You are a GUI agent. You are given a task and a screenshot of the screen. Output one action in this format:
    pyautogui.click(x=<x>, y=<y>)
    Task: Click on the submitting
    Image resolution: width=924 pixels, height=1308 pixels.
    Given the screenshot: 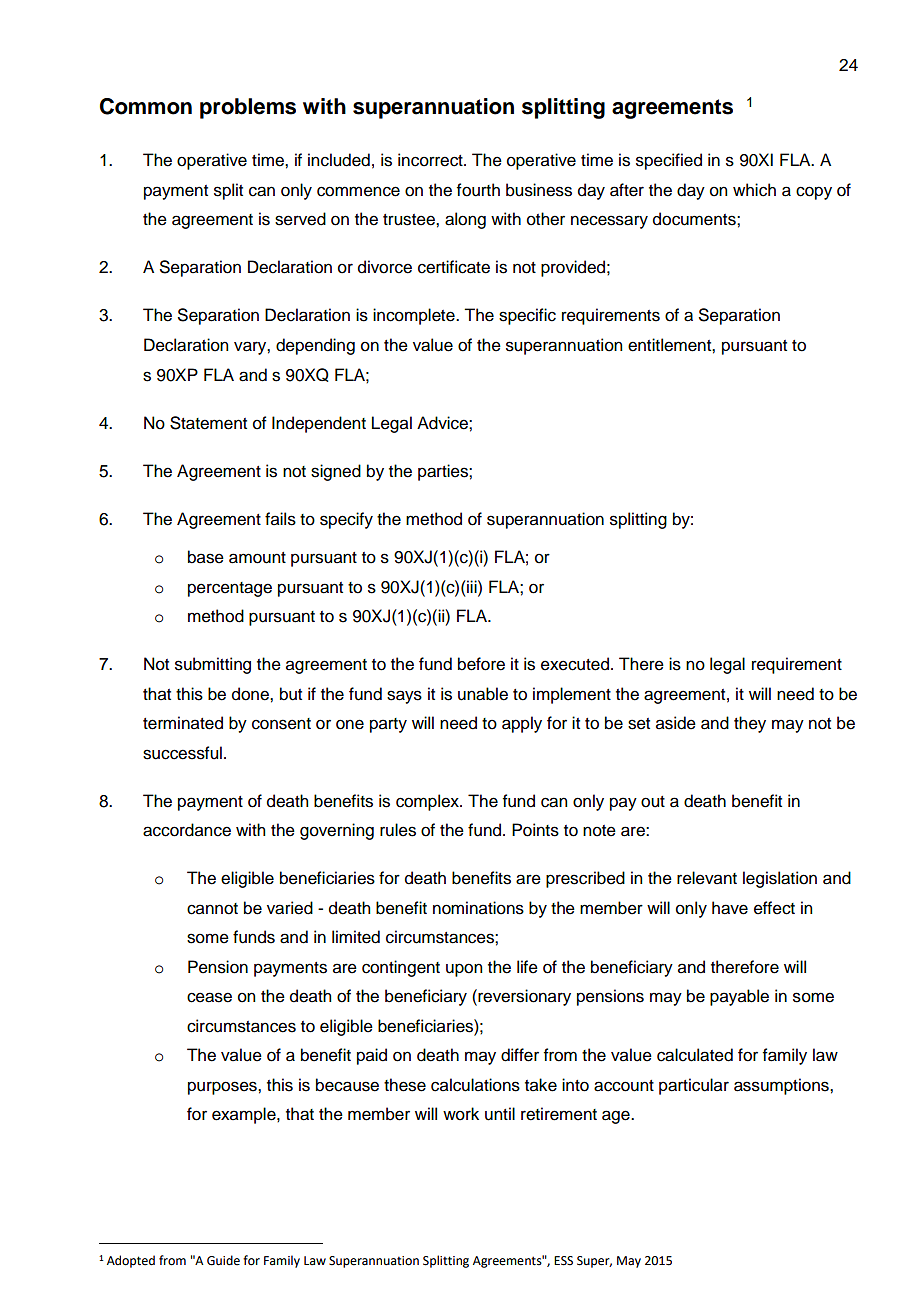 What is the action you would take?
    pyautogui.click(x=213, y=665)
